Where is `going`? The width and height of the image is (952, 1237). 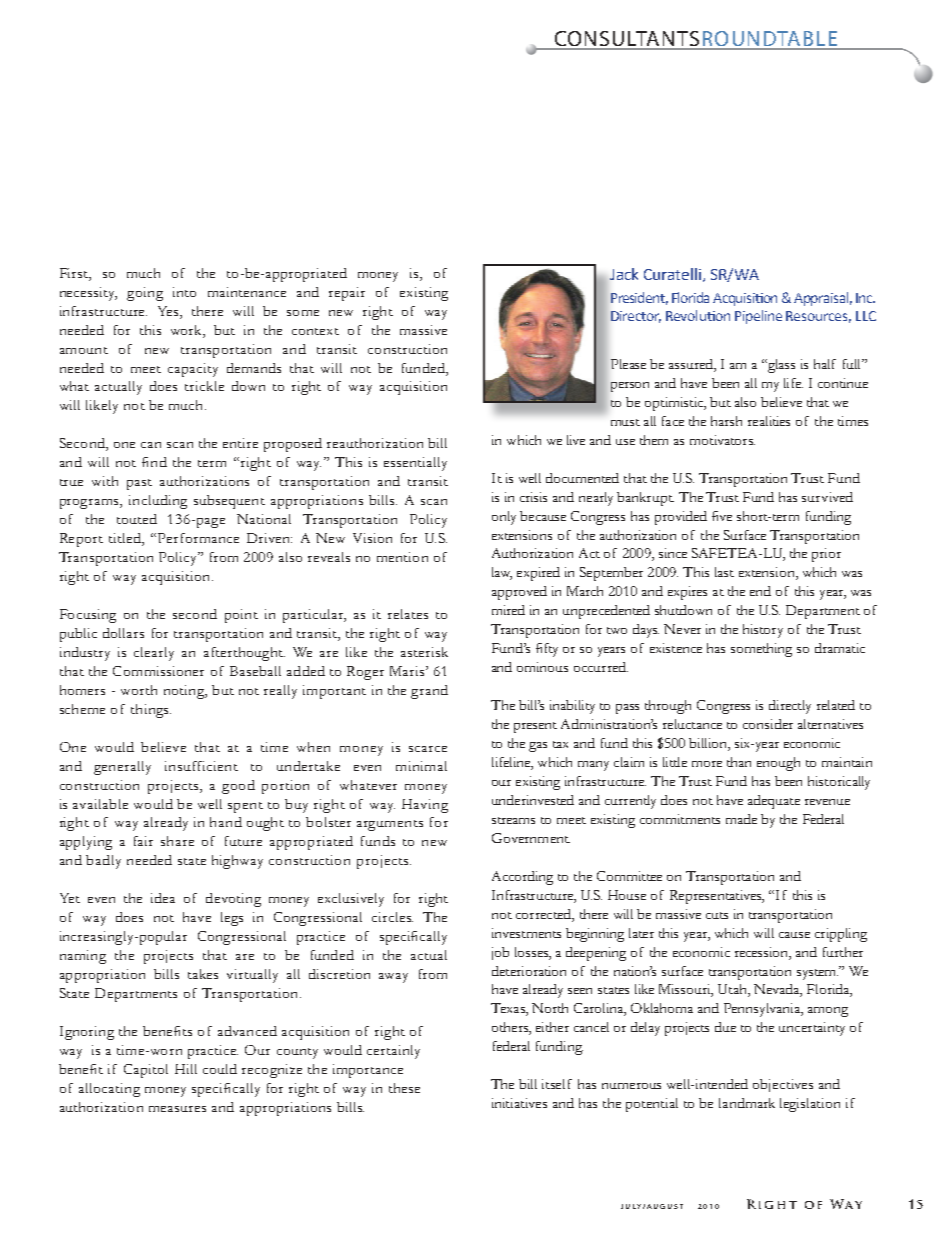 going is located at coordinates (145, 294).
